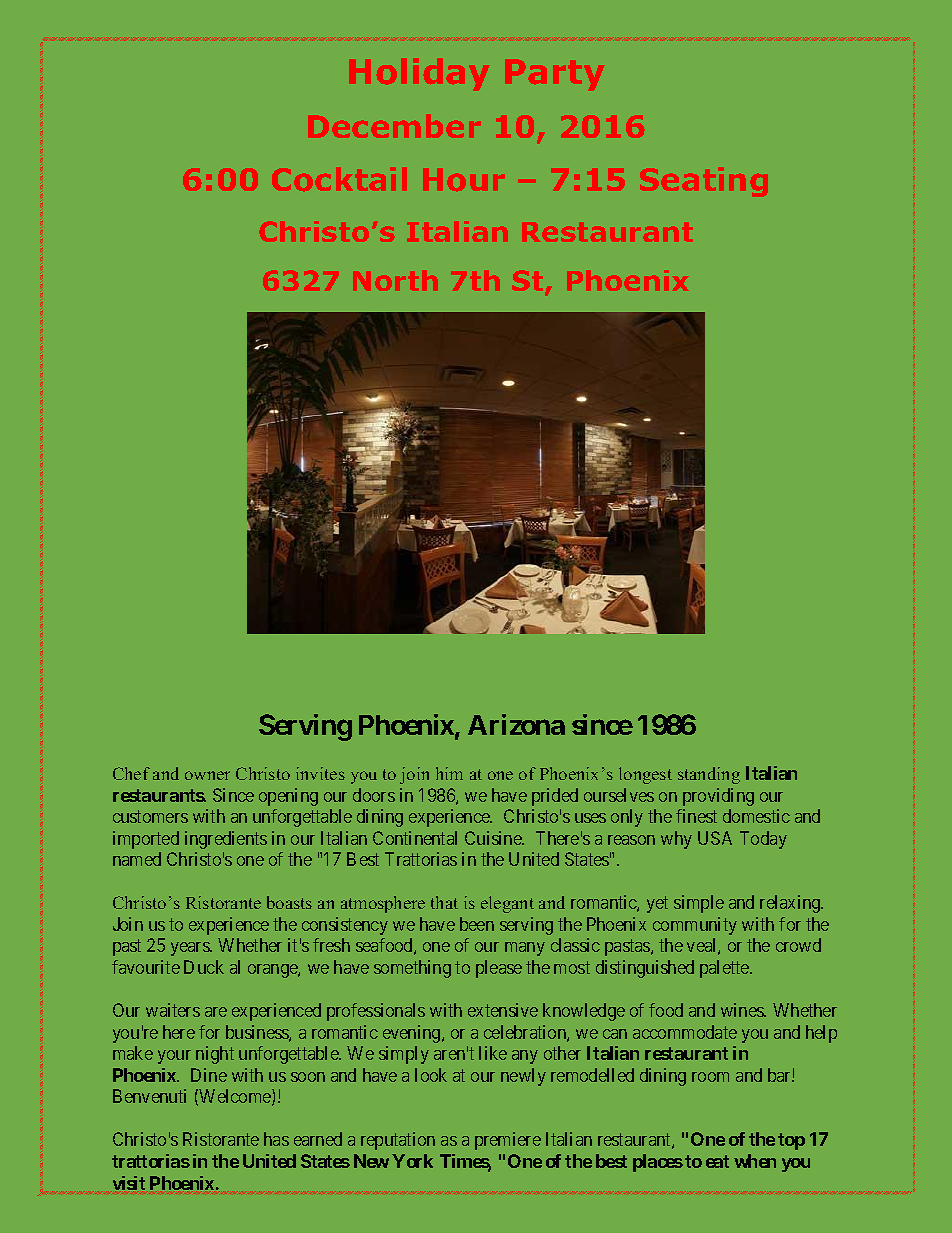  What do you see at coordinates (412, 1161) in the page?
I see `York` at bounding box center [412, 1161].
